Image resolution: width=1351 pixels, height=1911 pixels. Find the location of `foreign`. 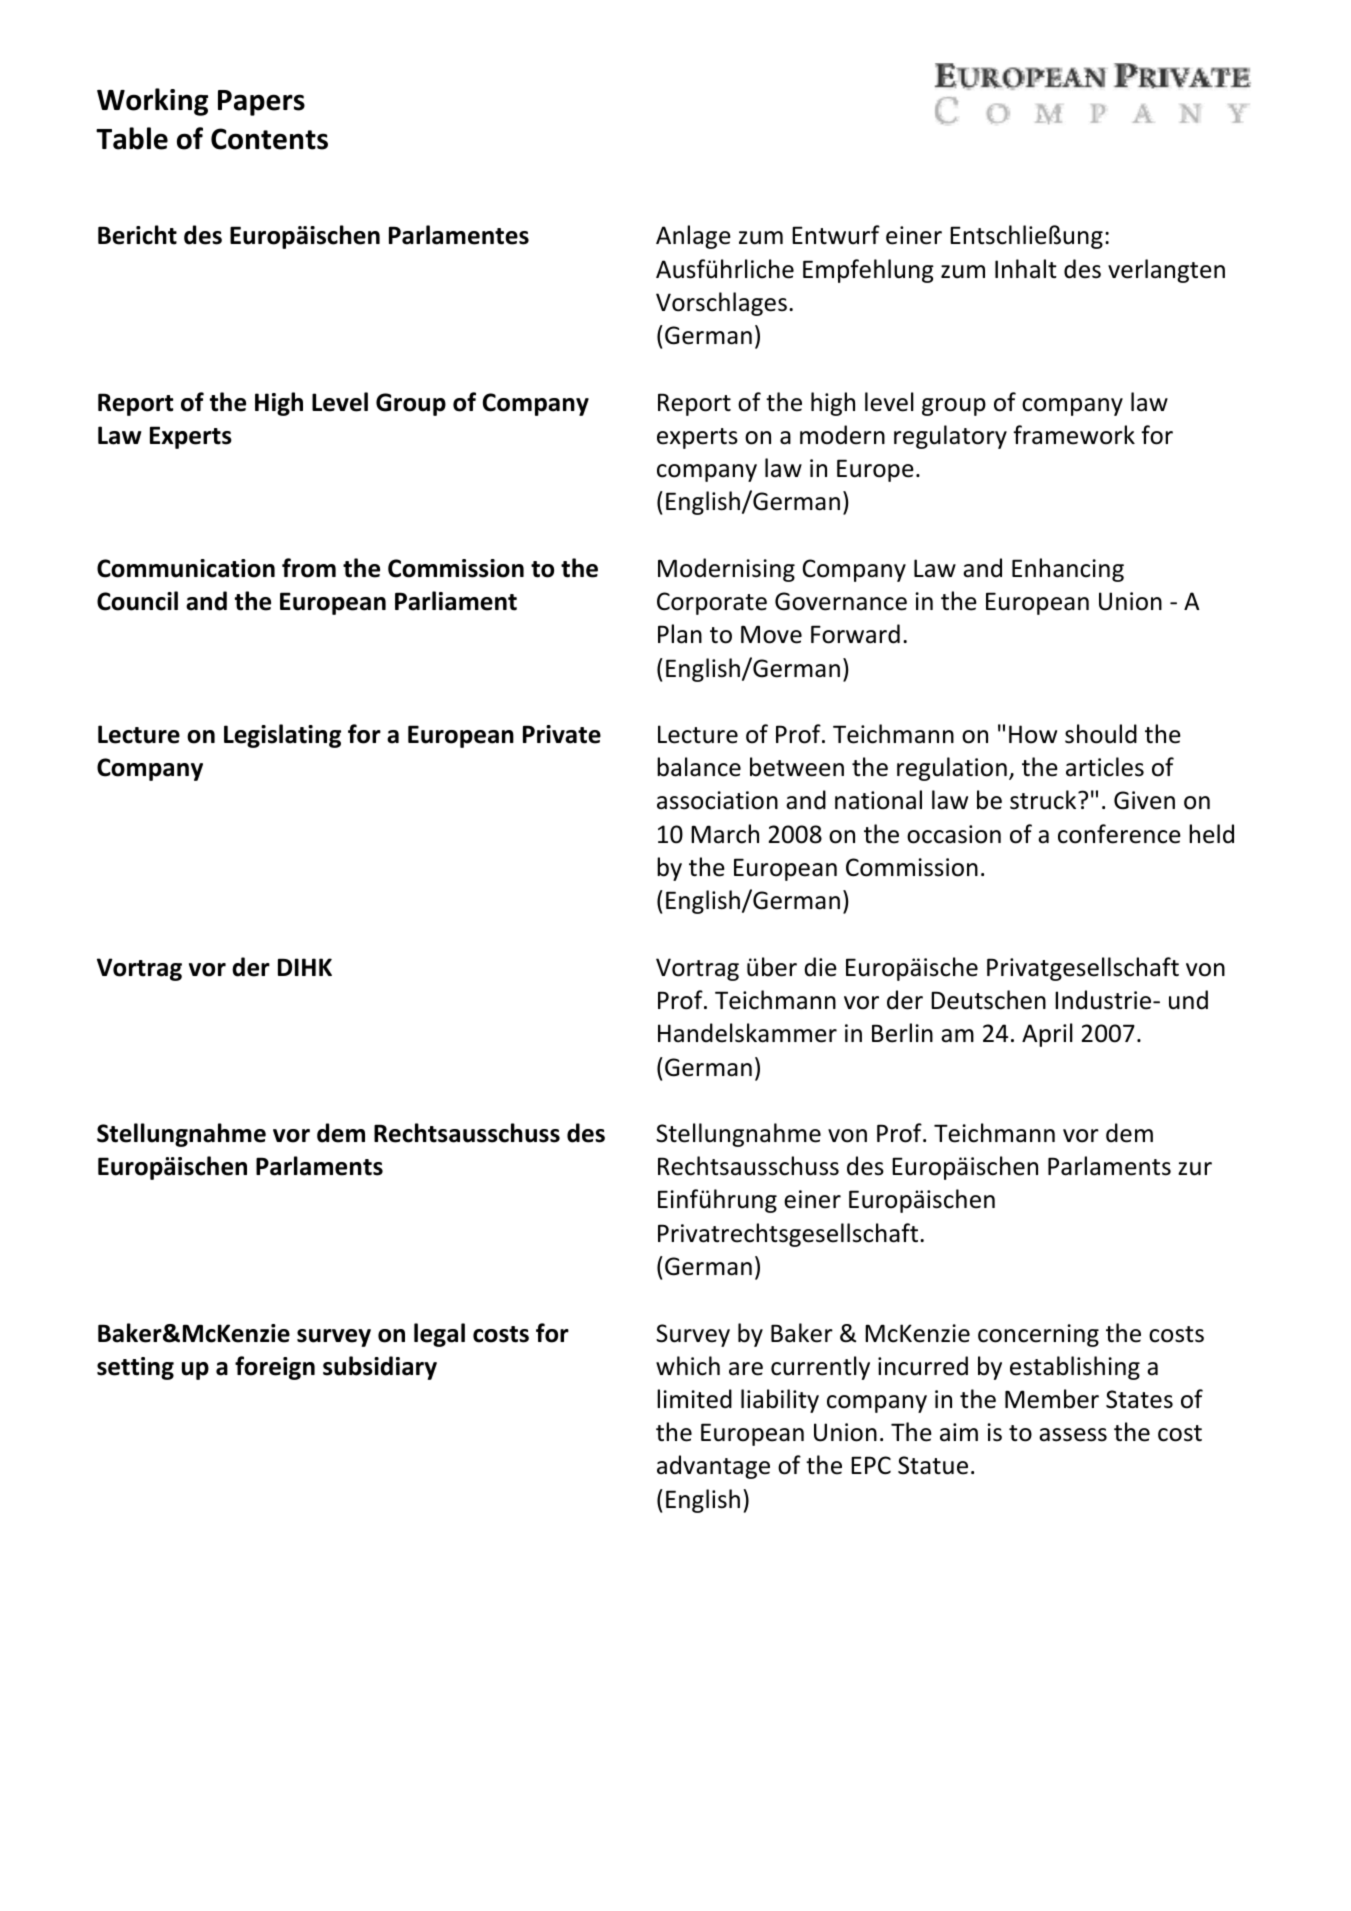

foreign is located at coordinates (275, 1368).
